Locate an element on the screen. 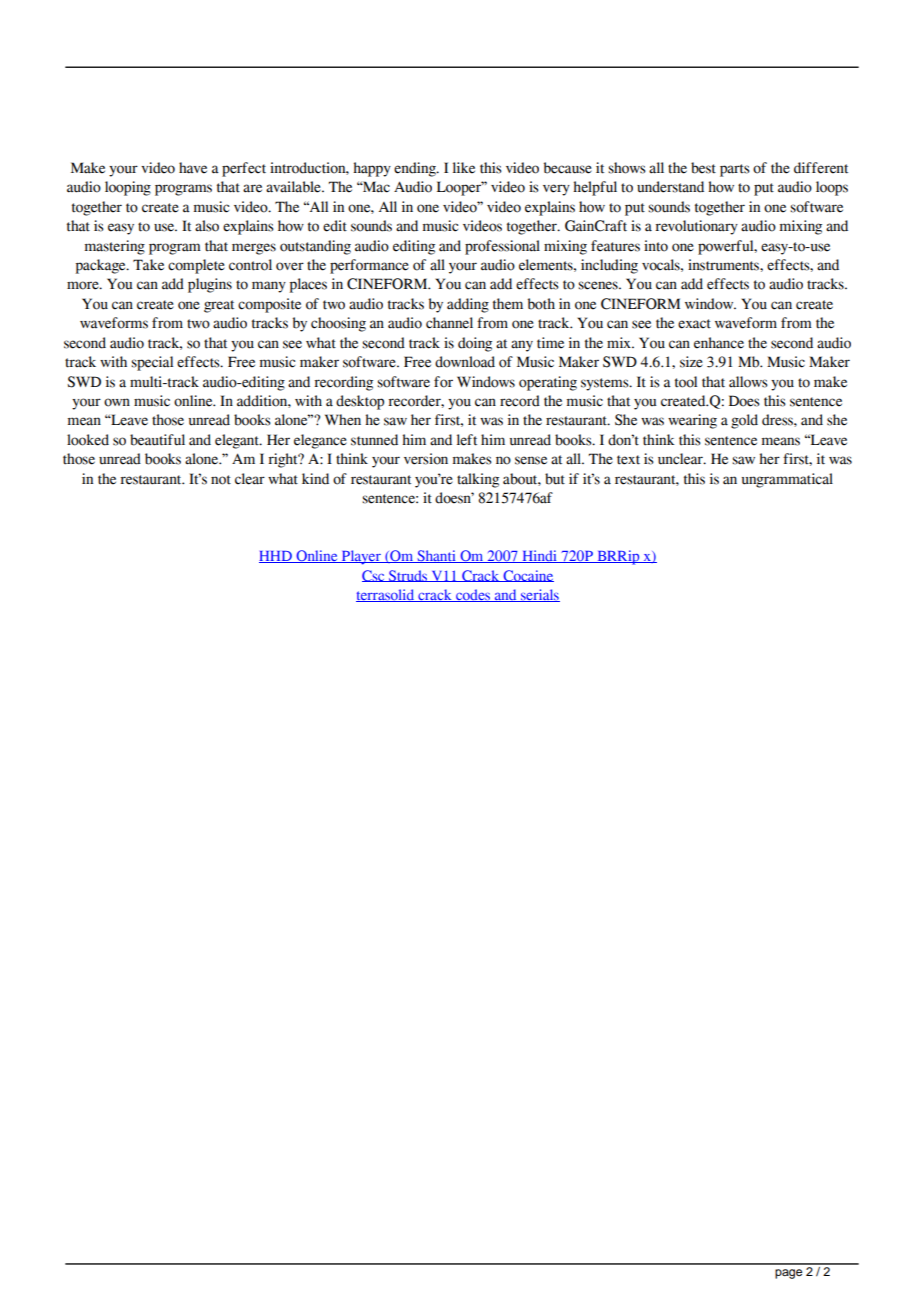 The height and width of the screenshot is (1308, 924). left is located at coordinates (467, 440).
